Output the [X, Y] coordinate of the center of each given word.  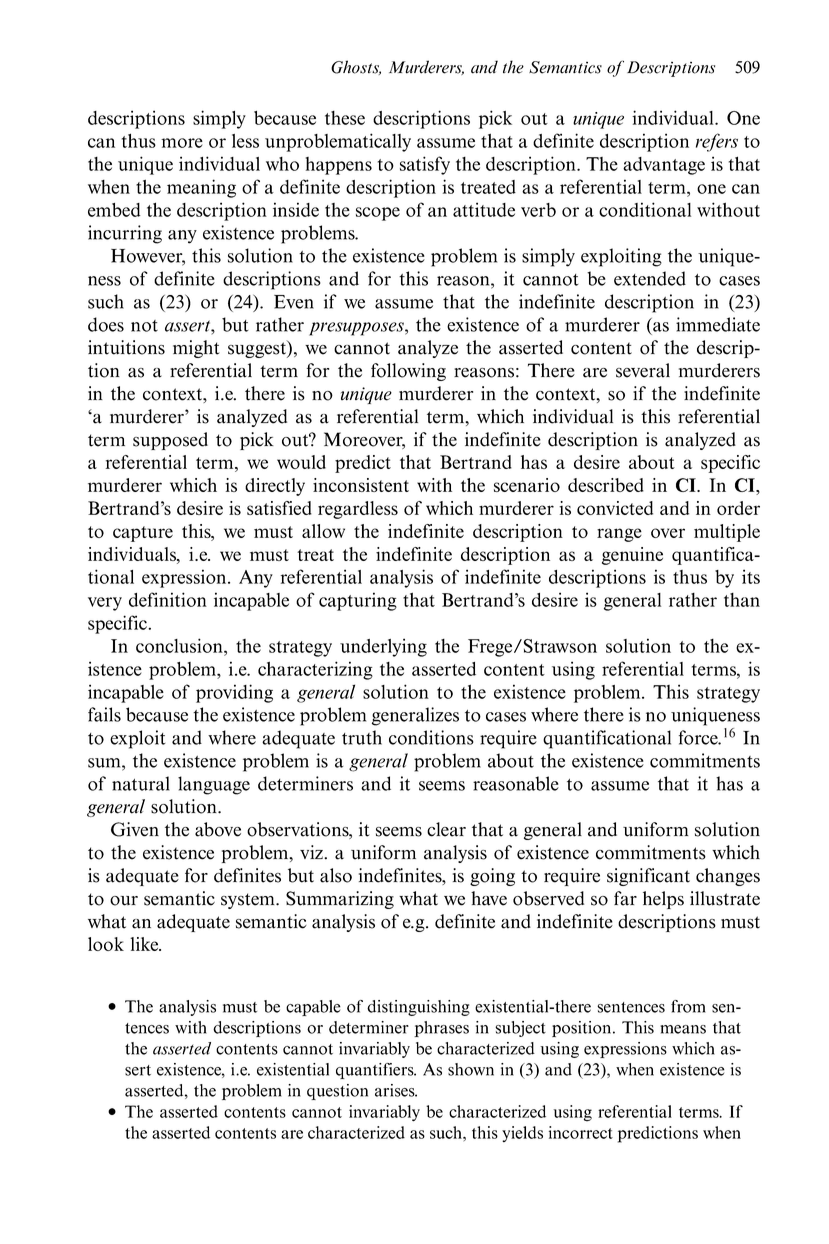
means [683, 1029]
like [145, 944]
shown [471, 1069]
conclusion [180, 645]
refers [717, 142]
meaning [201, 188]
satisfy [425, 165]
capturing [358, 601]
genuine [632, 556]
